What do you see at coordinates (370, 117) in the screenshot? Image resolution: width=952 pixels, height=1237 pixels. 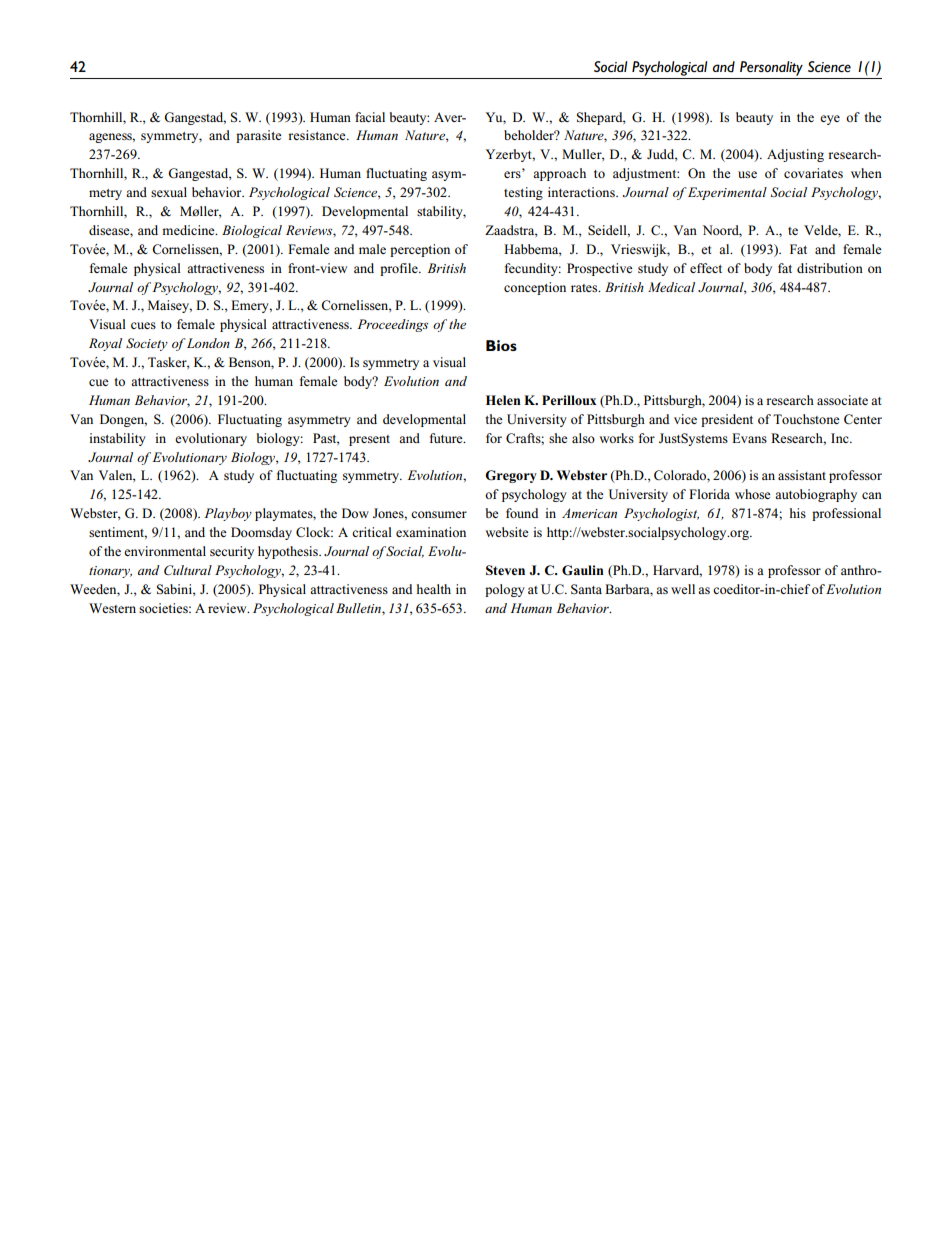 I see `facial` at bounding box center [370, 117].
